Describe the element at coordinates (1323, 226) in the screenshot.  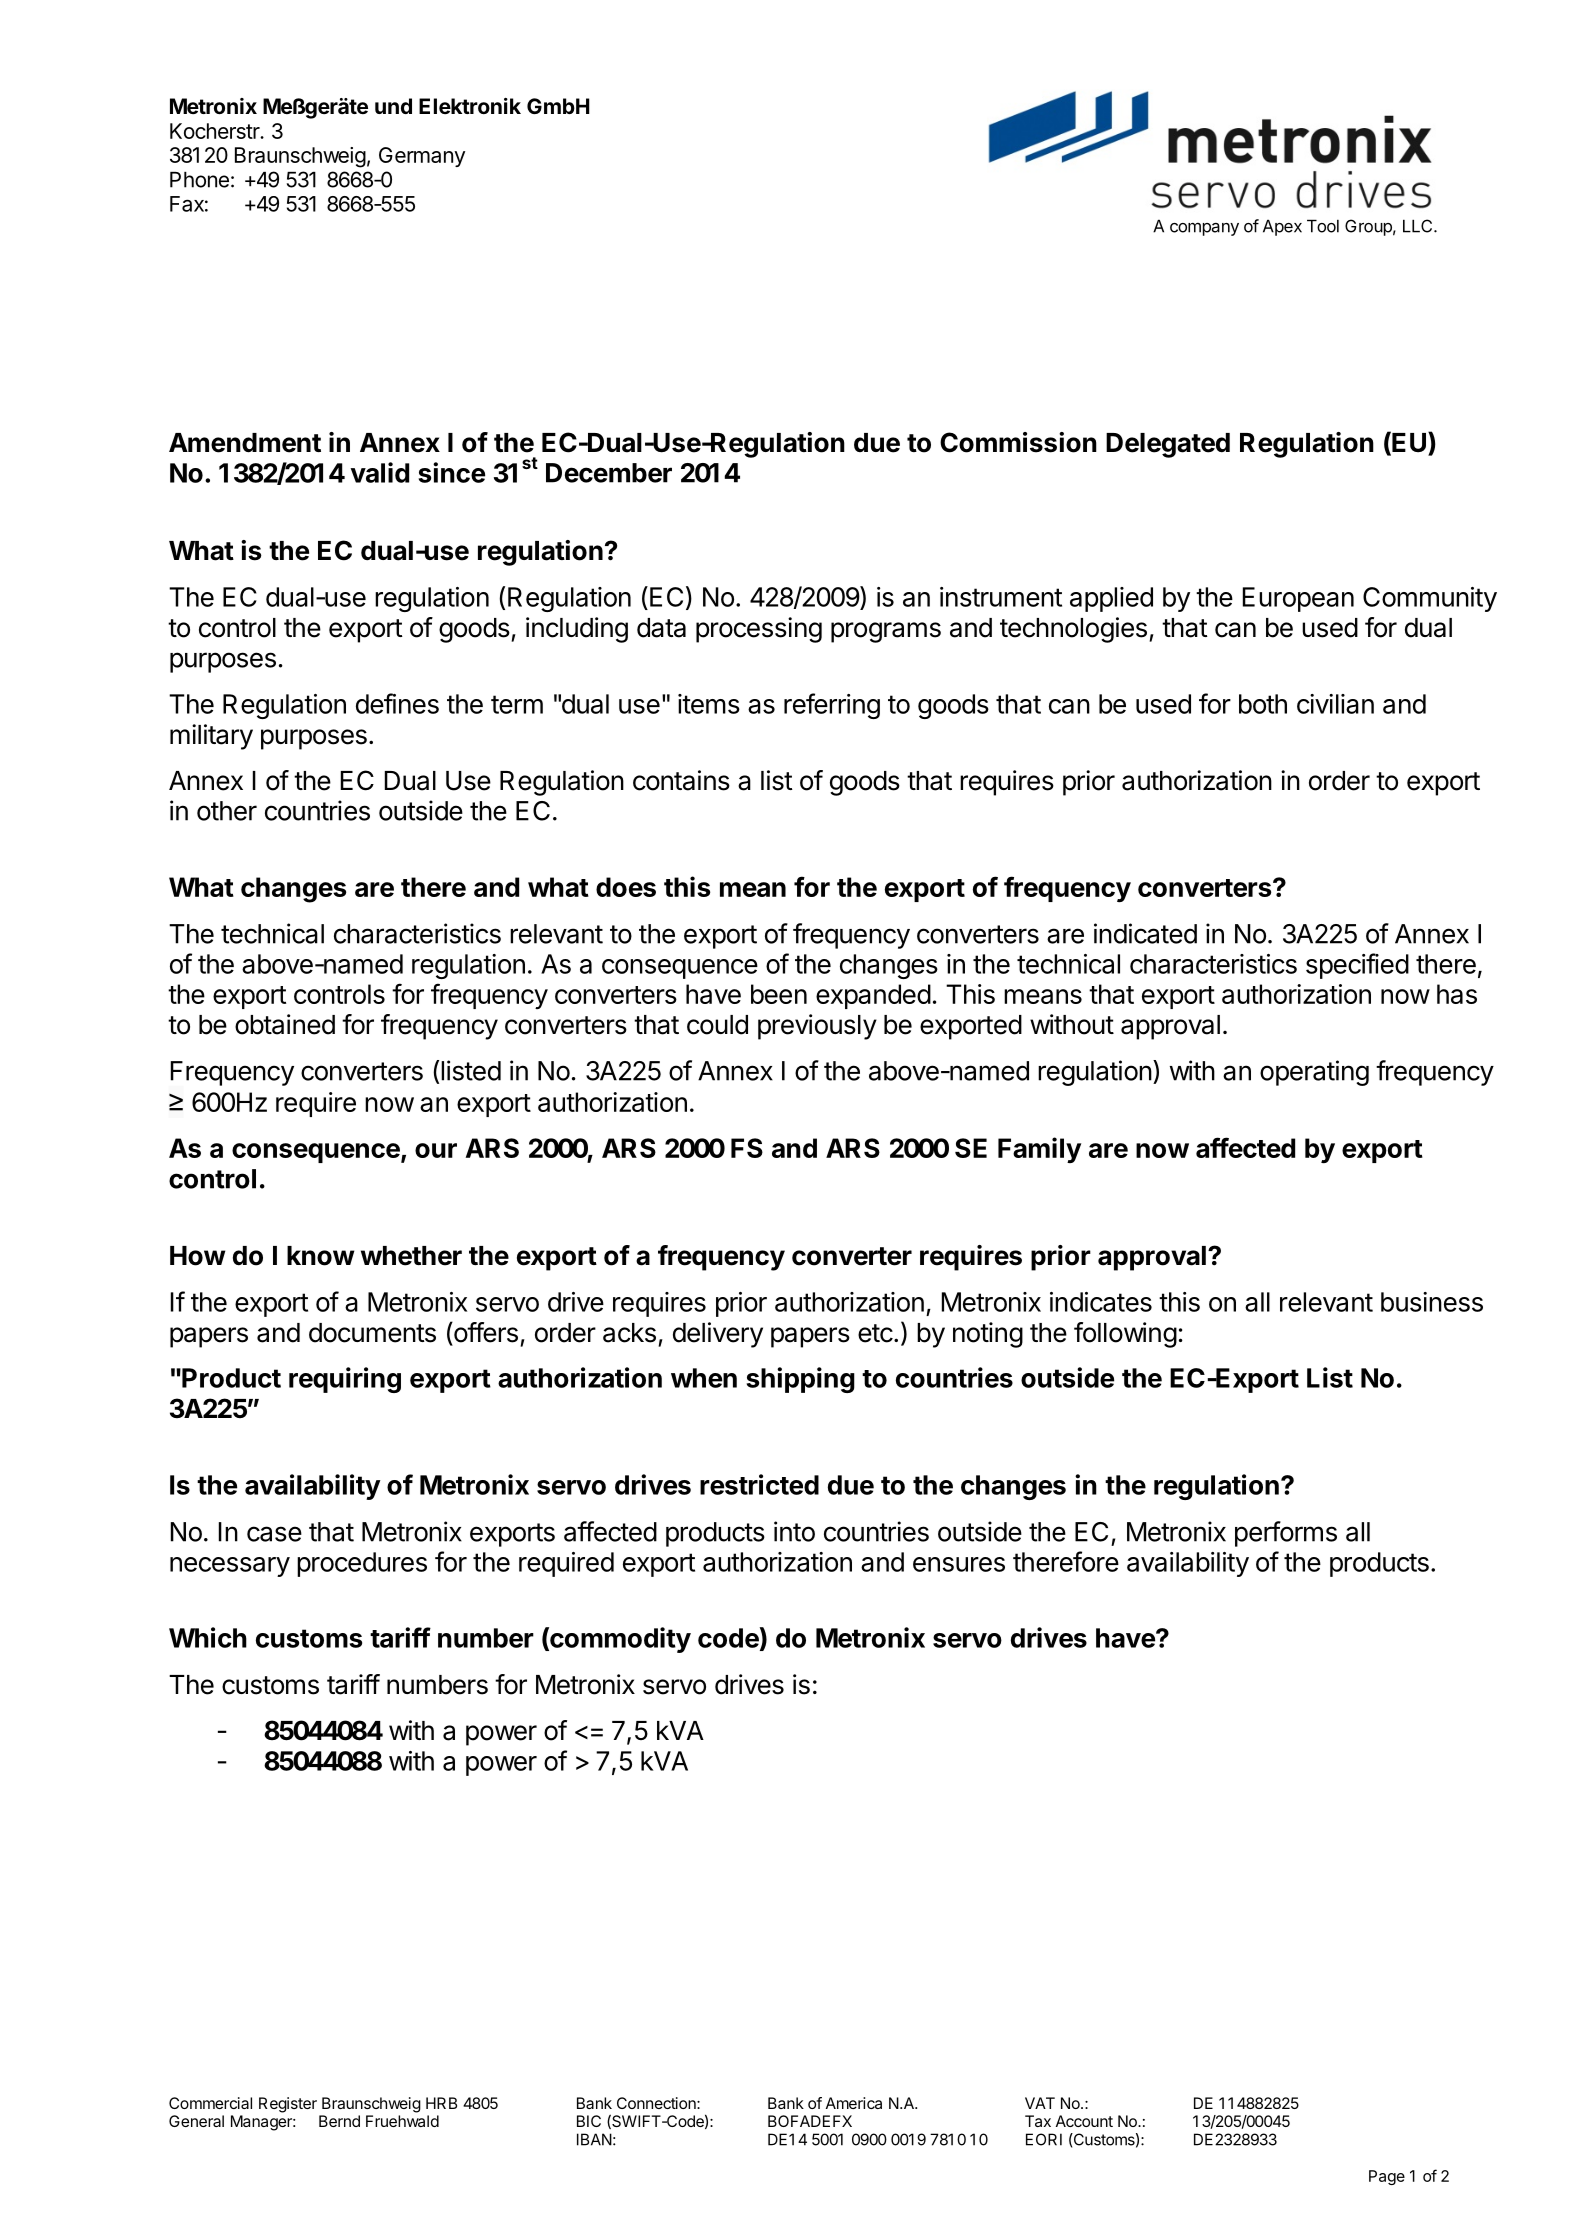
I see `Tool` at that location.
